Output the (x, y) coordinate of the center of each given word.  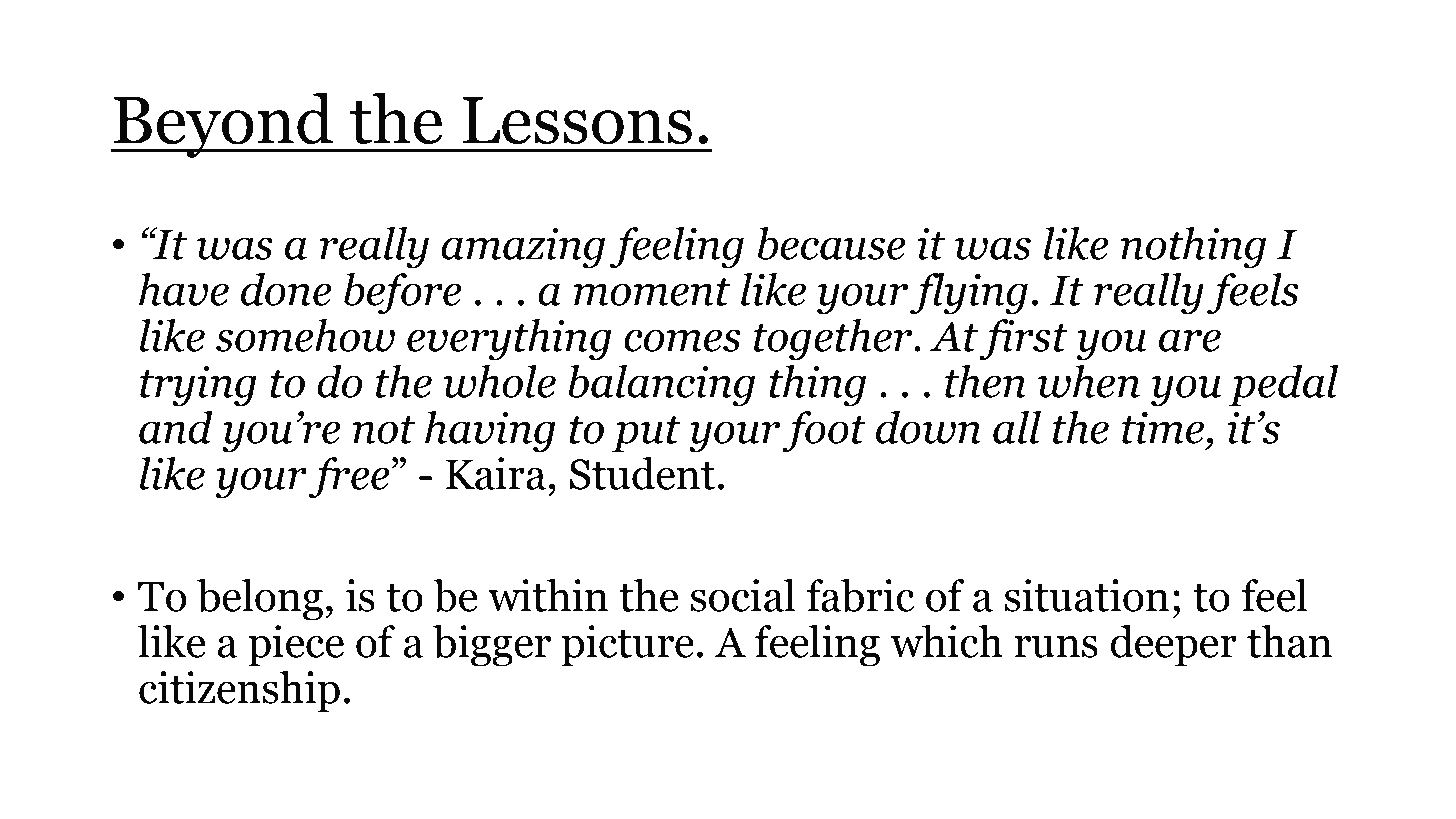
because (832, 243)
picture (628, 646)
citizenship (239, 692)
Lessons (577, 121)
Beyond (223, 125)
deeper (1173, 646)
